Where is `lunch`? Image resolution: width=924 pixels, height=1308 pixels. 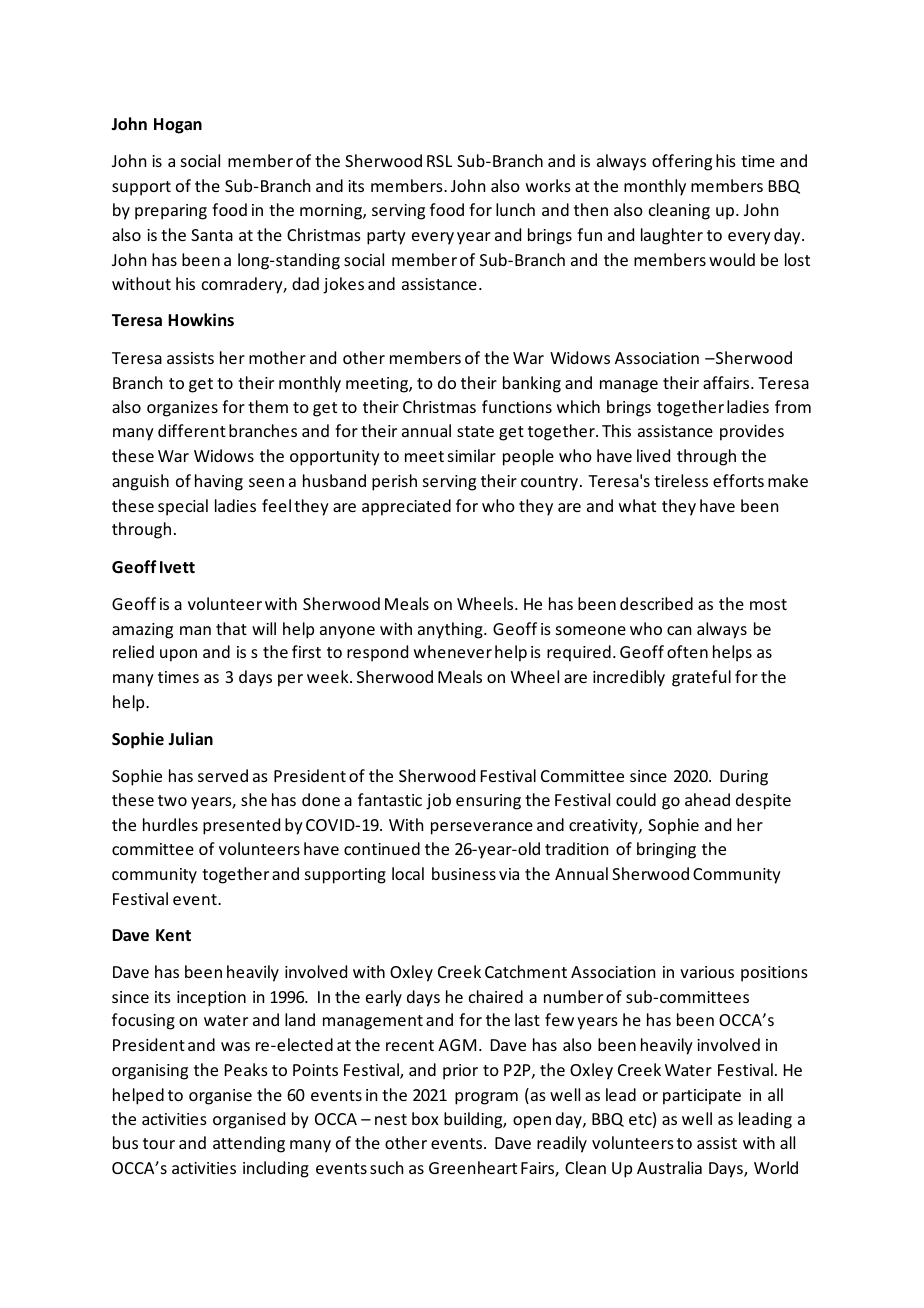 lunch is located at coordinates (515, 209).
